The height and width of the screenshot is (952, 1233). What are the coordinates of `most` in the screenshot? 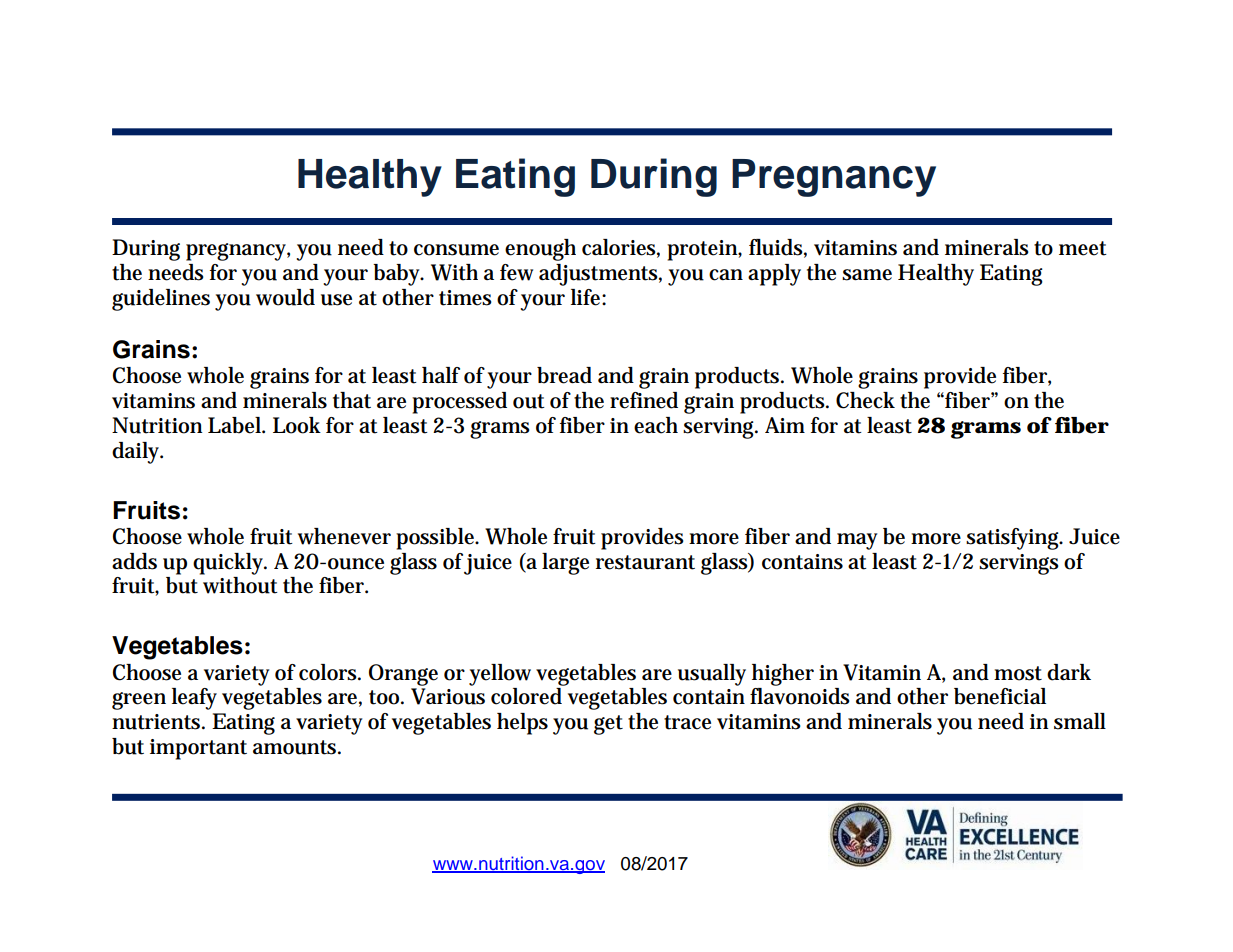 It's located at (1018, 673).
